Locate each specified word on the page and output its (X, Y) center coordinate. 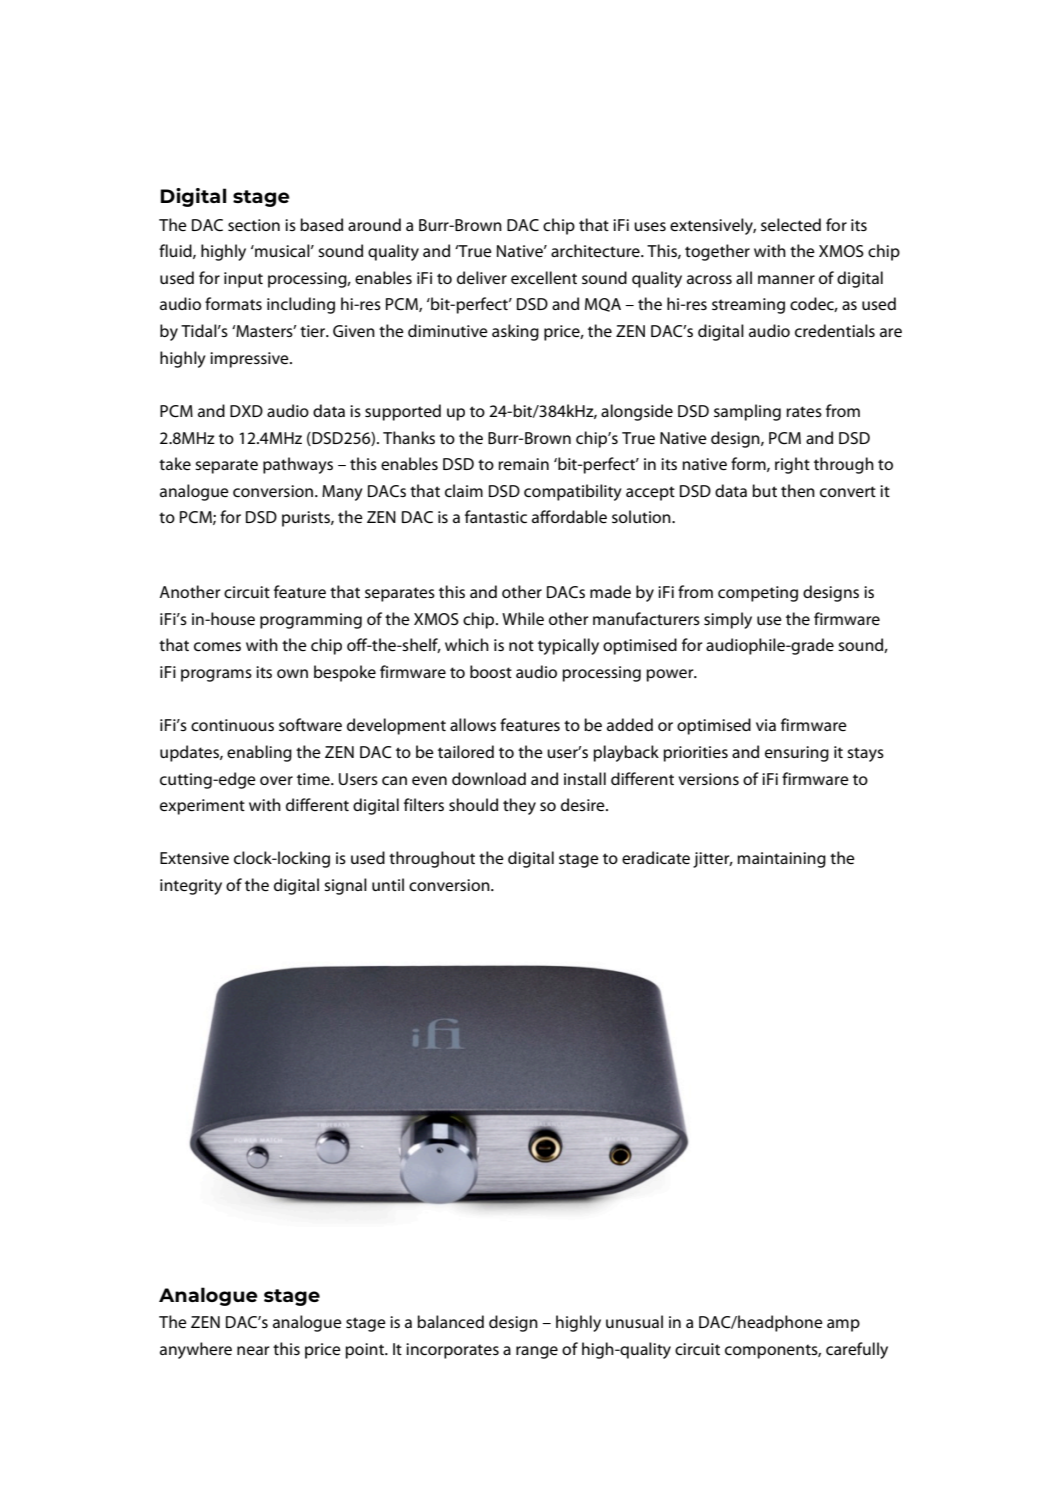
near (253, 1350)
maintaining (781, 860)
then (798, 490)
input (243, 280)
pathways (298, 465)
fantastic (496, 516)
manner (786, 279)
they (519, 806)
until (388, 884)
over (276, 780)
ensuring (797, 754)
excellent (544, 277)
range (537, 1352)
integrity (191, 887)
